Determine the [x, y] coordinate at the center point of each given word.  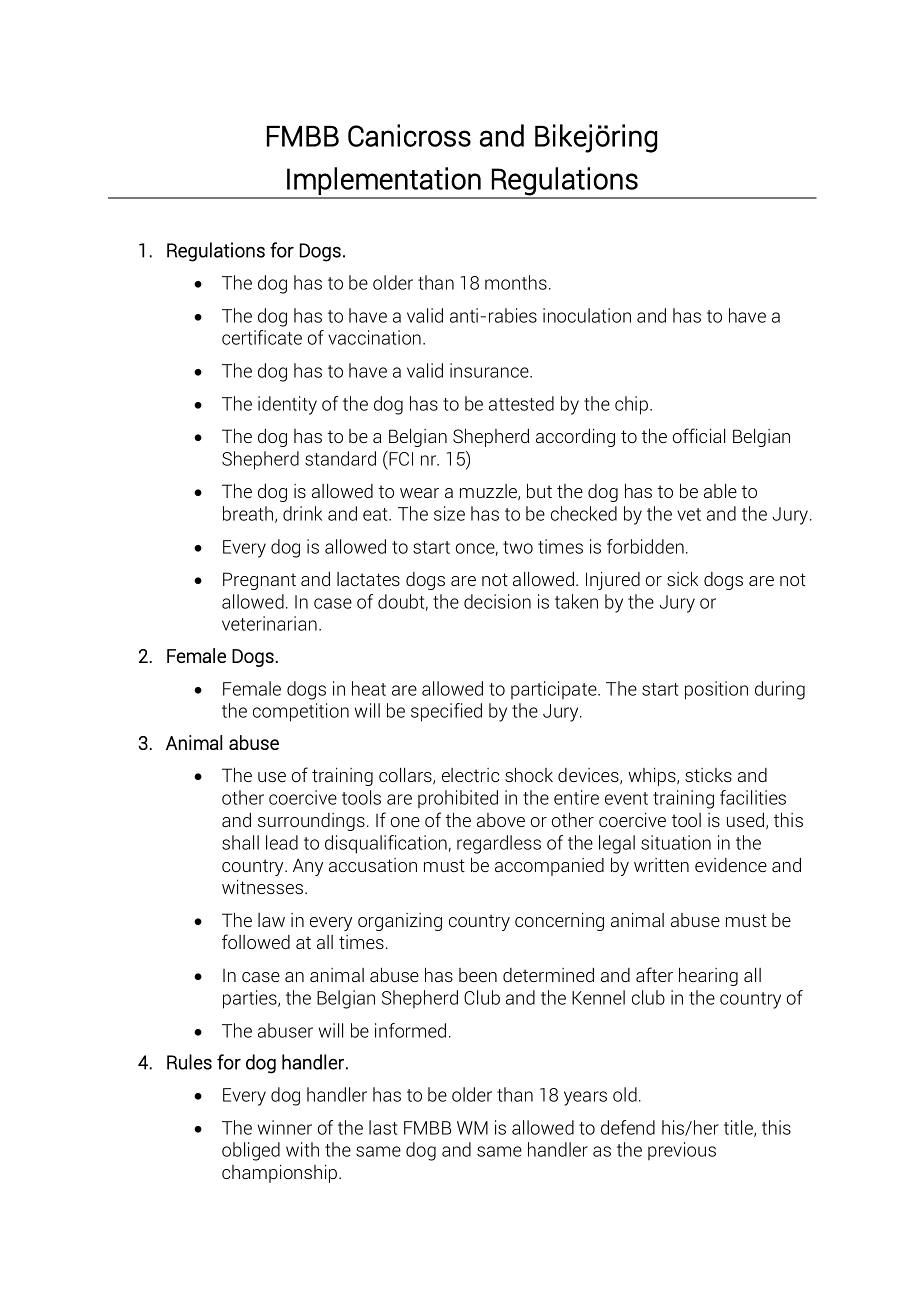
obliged [251, 1151]
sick [682, 578]
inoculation [587, 315]
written [661, 865]
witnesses [264, 886]
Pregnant [259, 581]
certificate [262, 337]
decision [497, 601]
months [516, 282]
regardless [499, 844]
